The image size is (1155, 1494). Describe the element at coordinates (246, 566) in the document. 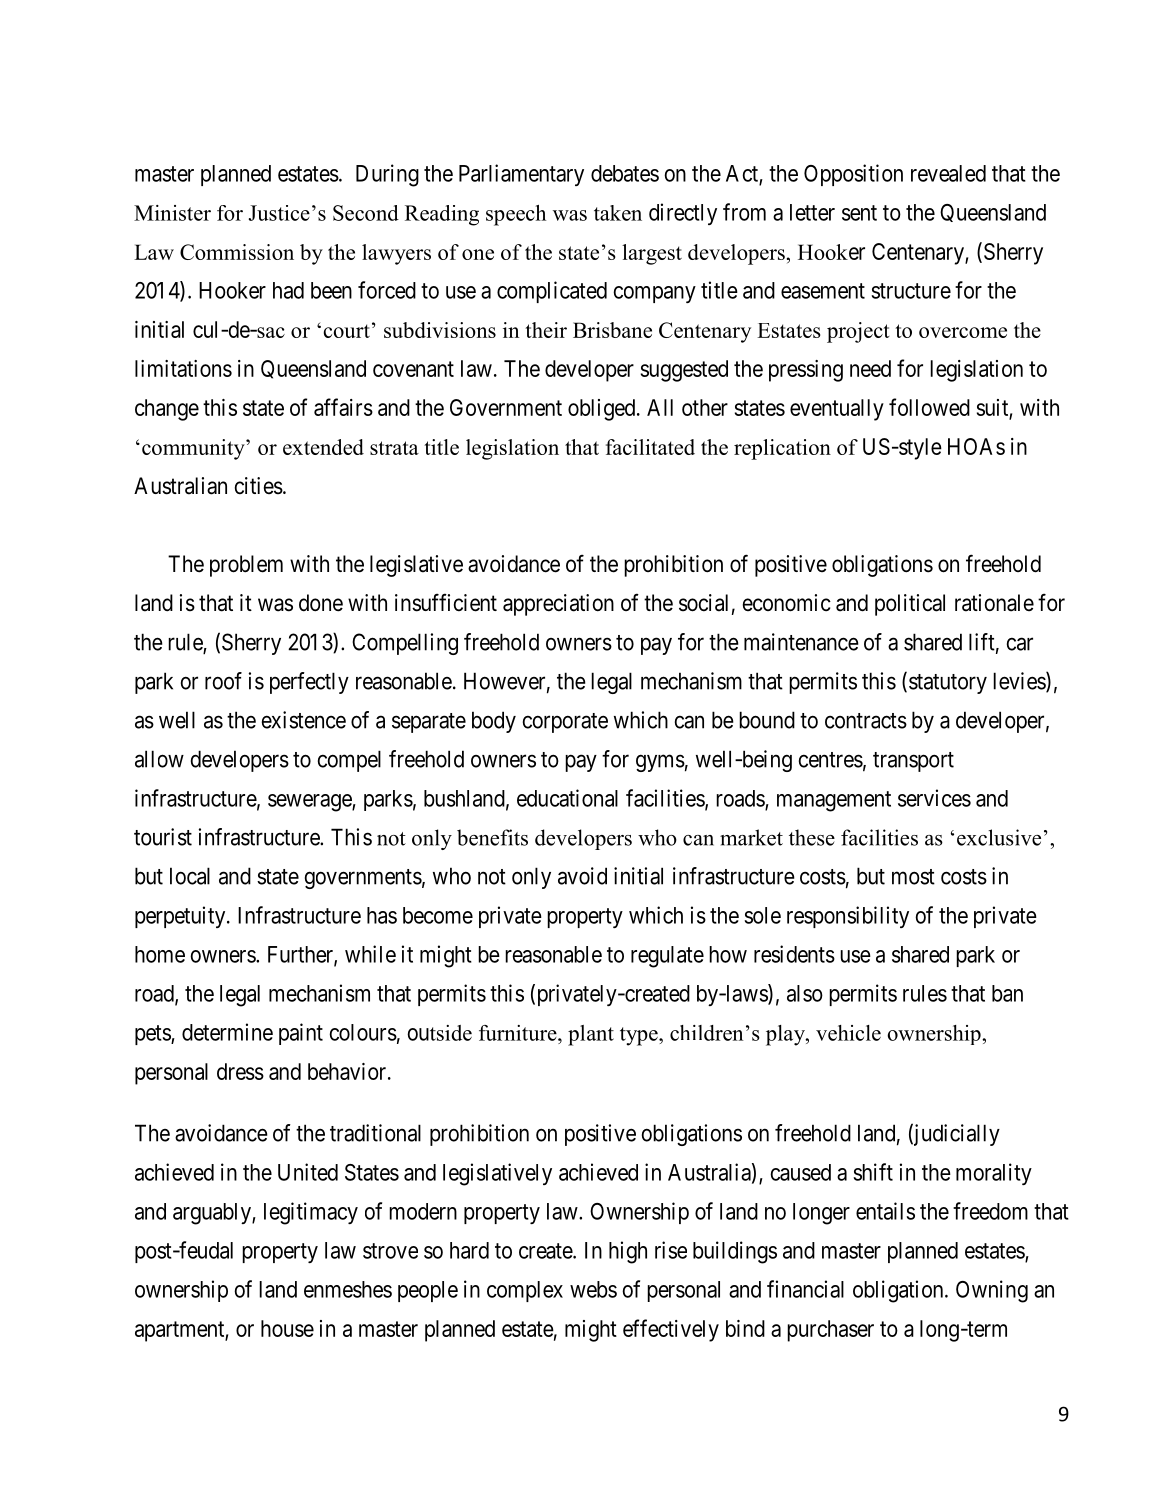

I see `problem` at that location.
